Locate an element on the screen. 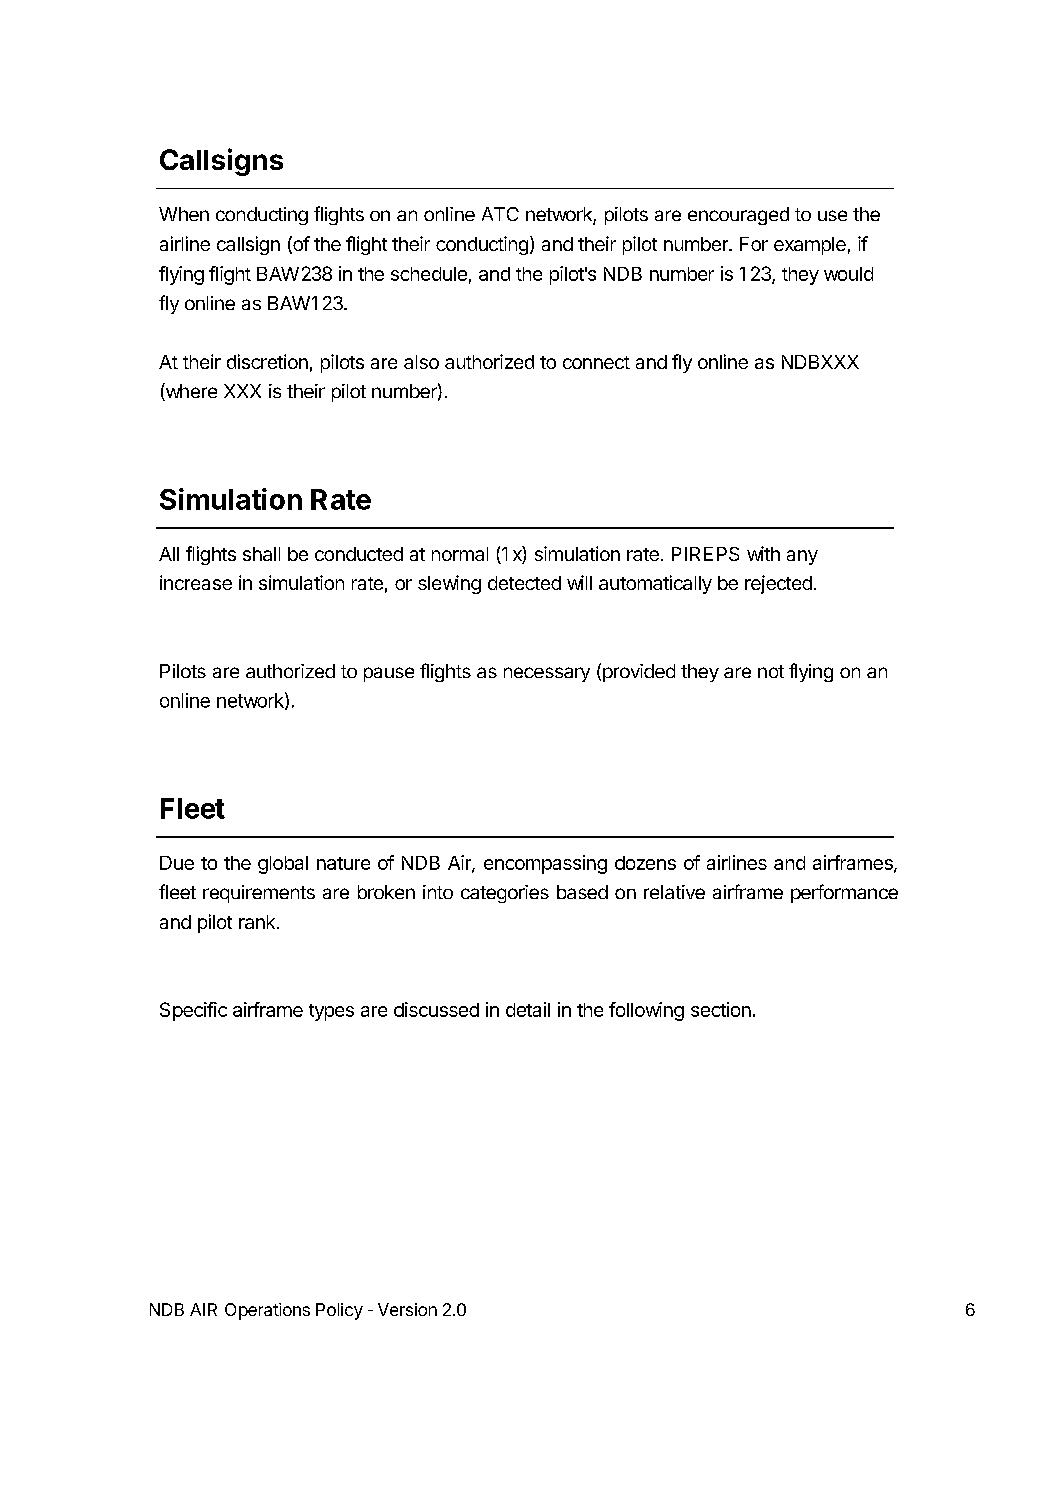 The width and height of the screenshot is (1051, 1485). Operations is located at coordinates (267, 1311).
